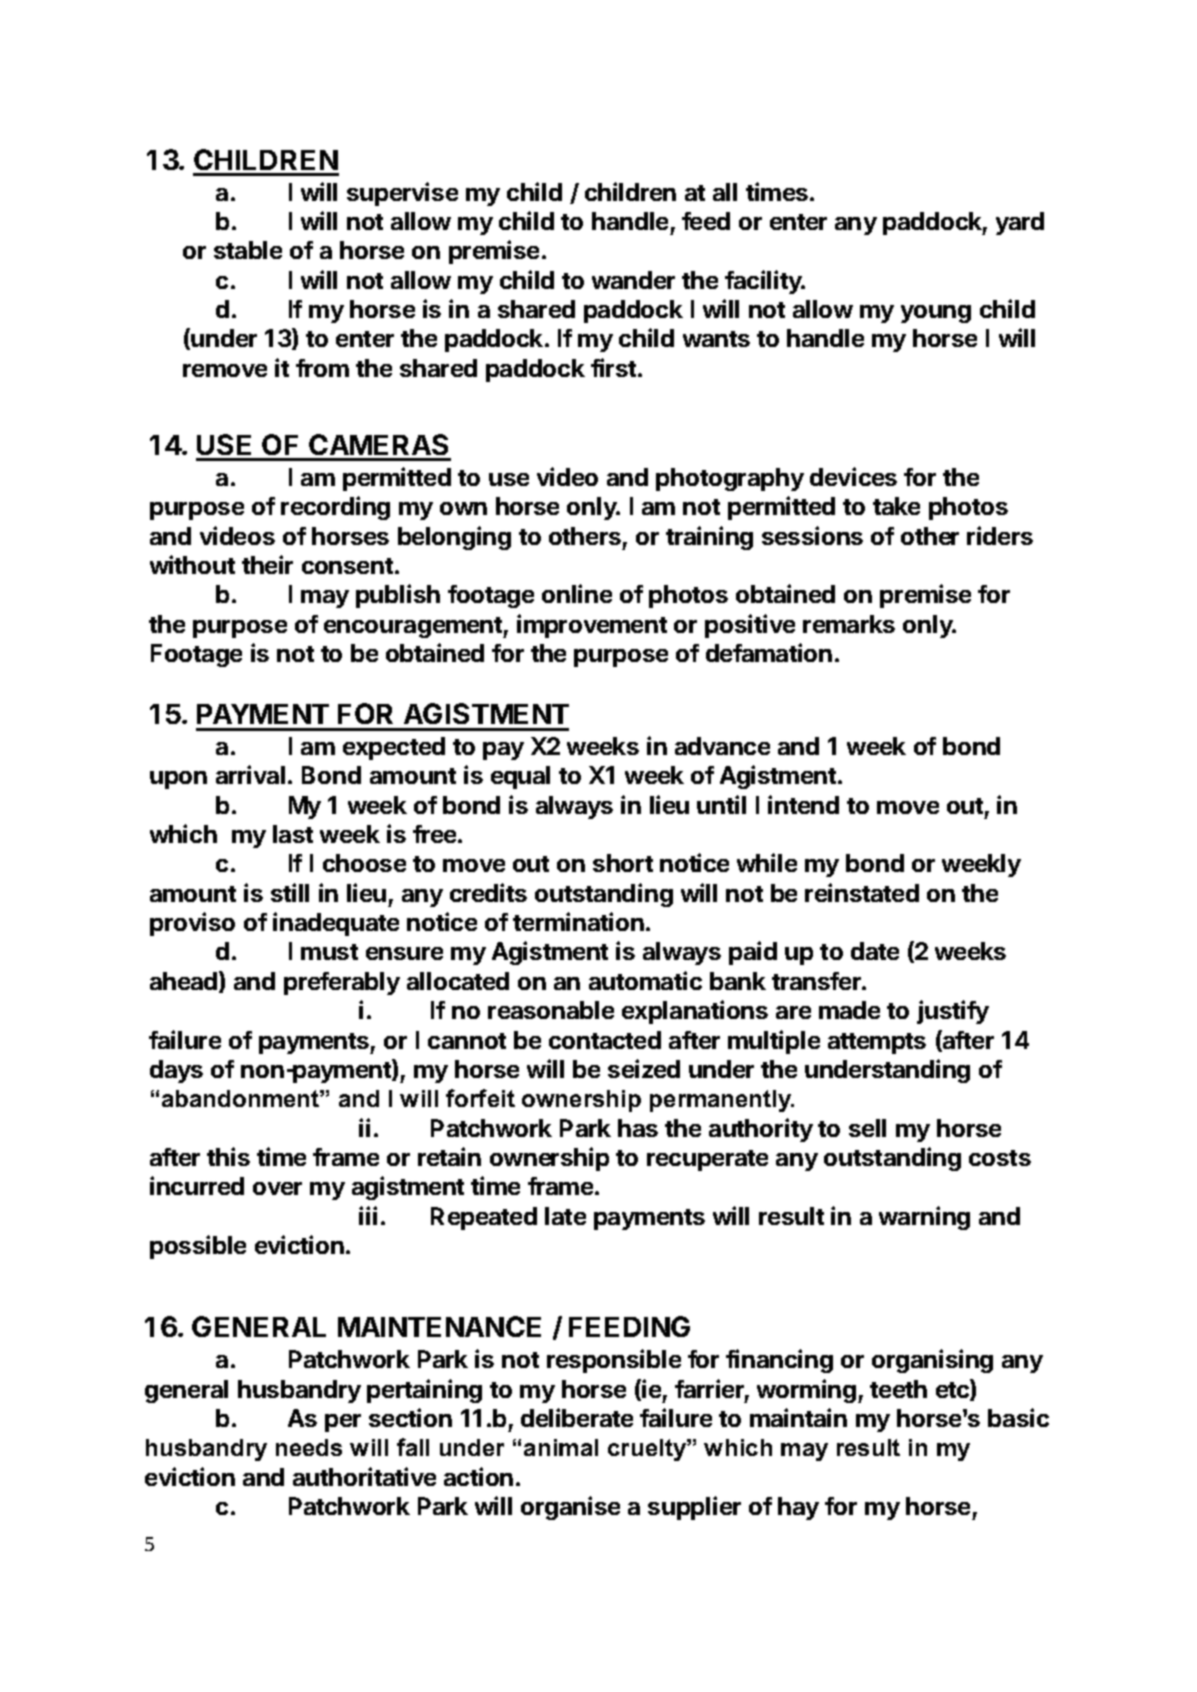  What do you see at coordinates (309, 1447) in the screenshot?
I see `needs` at bounding box center [309, 1447].
